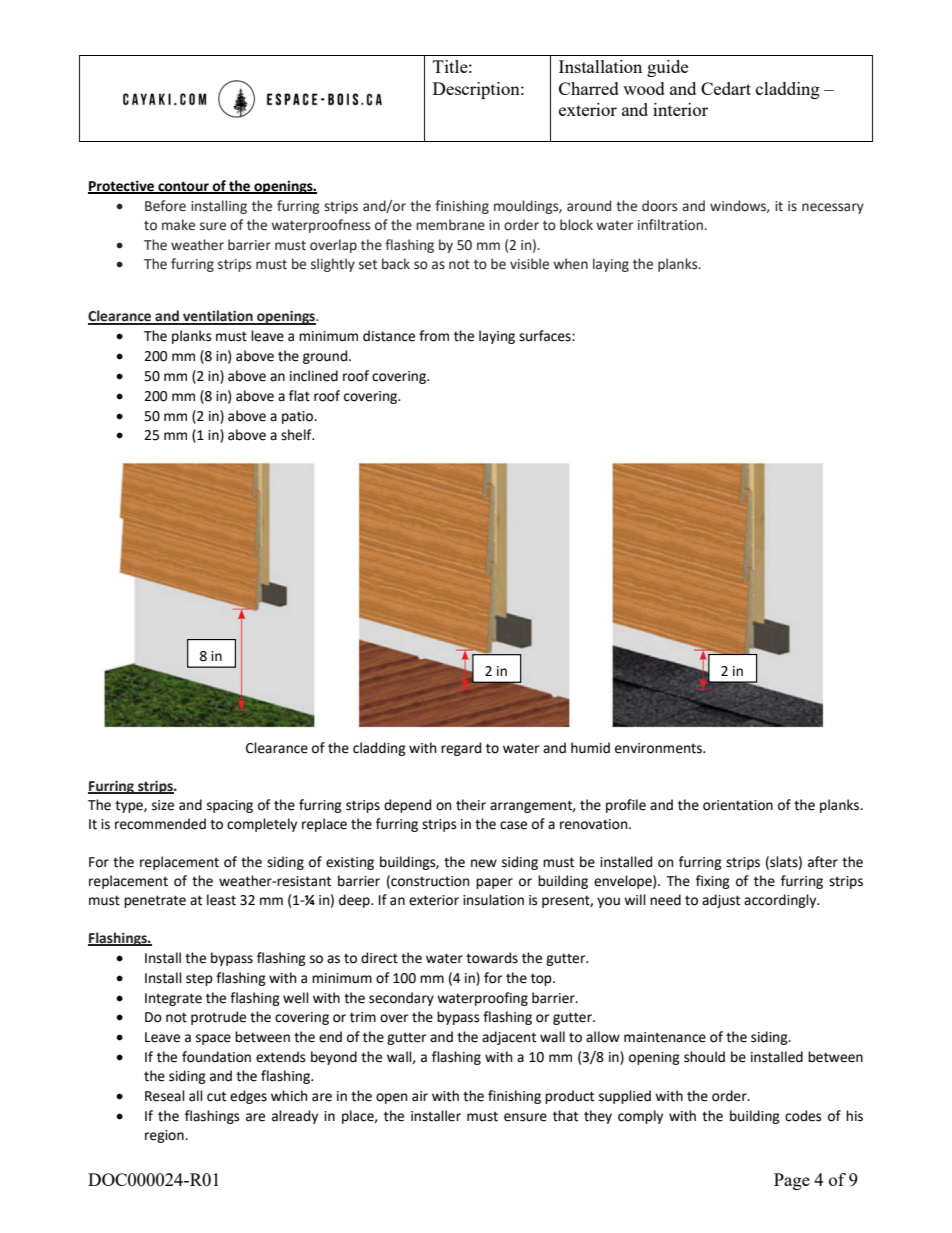  What do you see at coordinates (183, 187) in the screenshot?
I see `contour` at bounding box center [183, 187].
